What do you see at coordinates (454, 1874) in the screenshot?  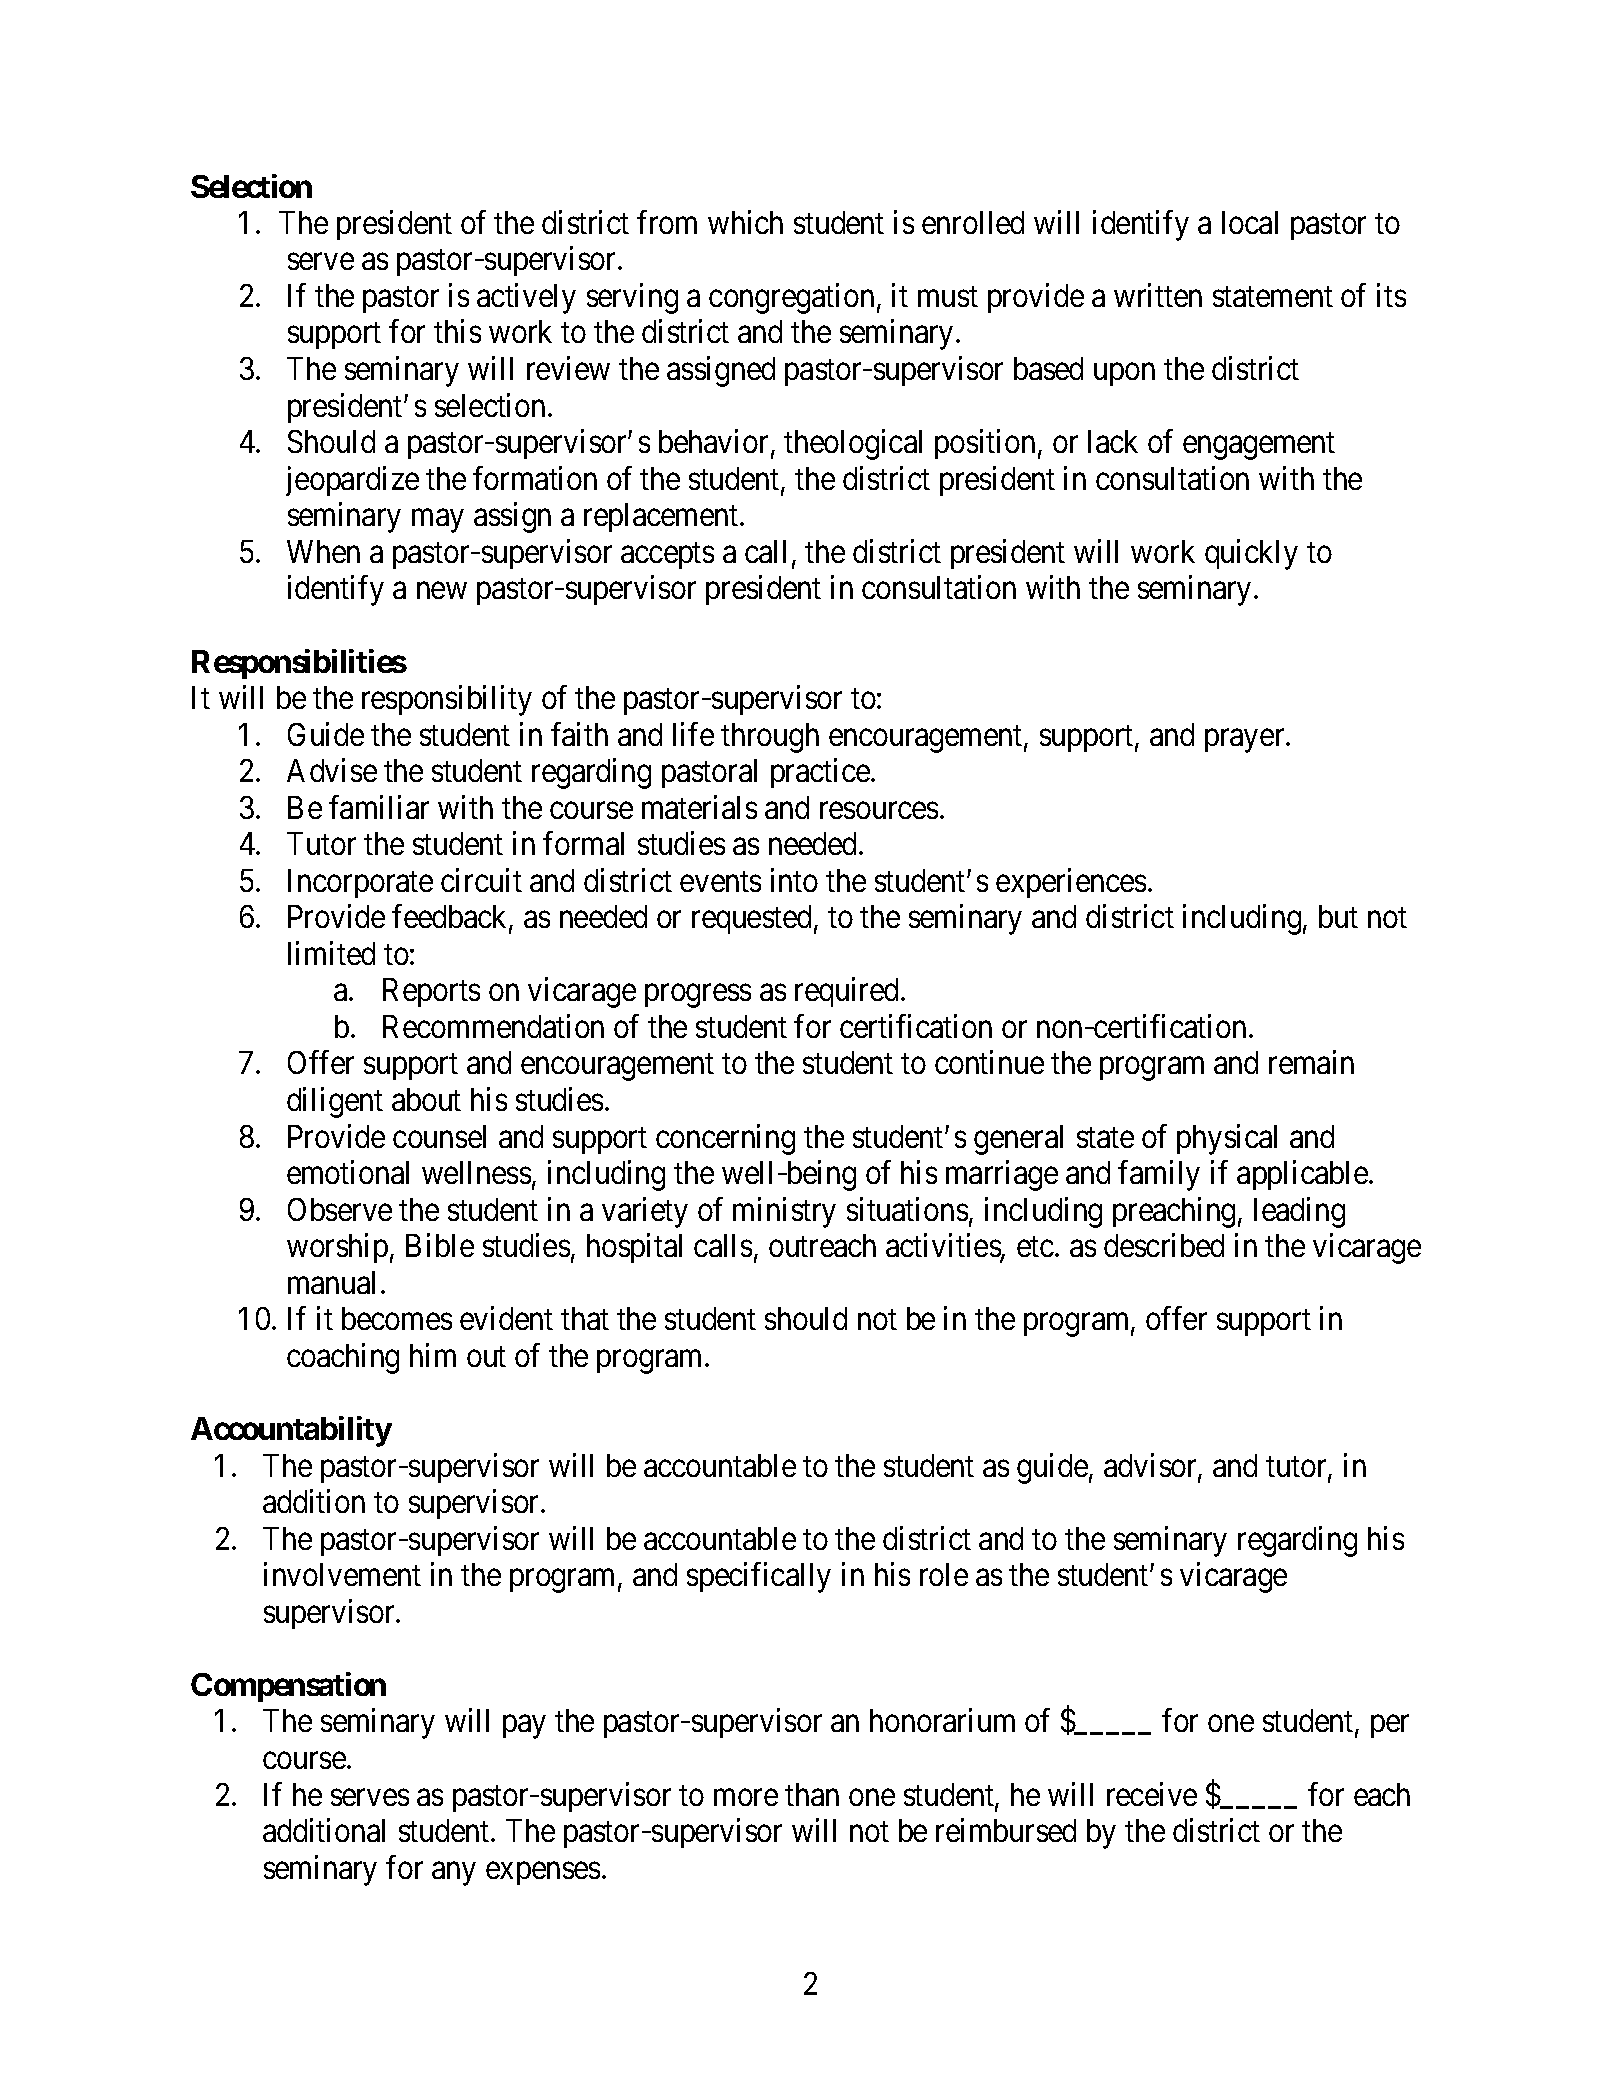 I see `any` at bounding box center [454, 1874].
